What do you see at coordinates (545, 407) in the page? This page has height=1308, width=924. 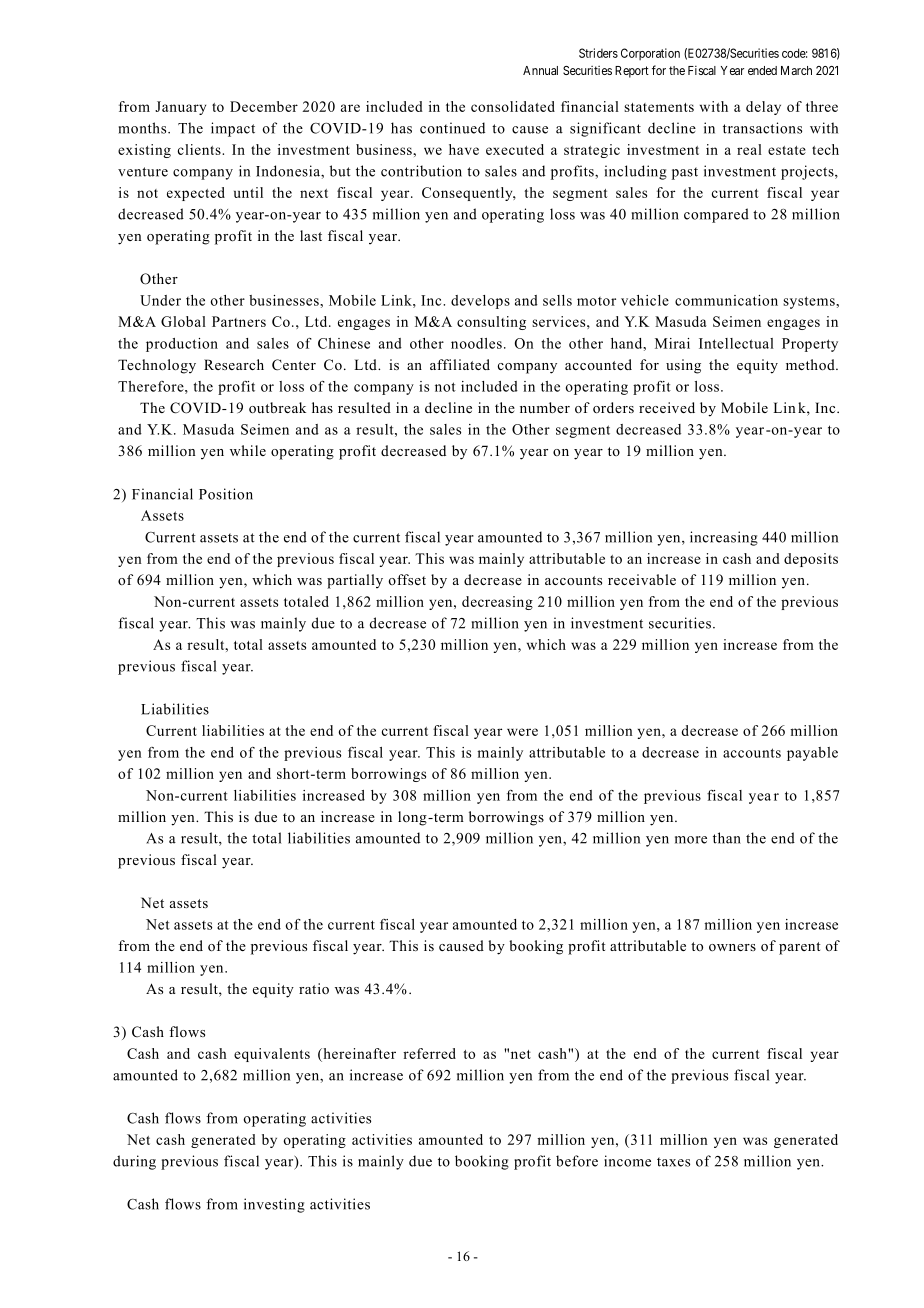 I see `number` at bounding box center [545, 407].
